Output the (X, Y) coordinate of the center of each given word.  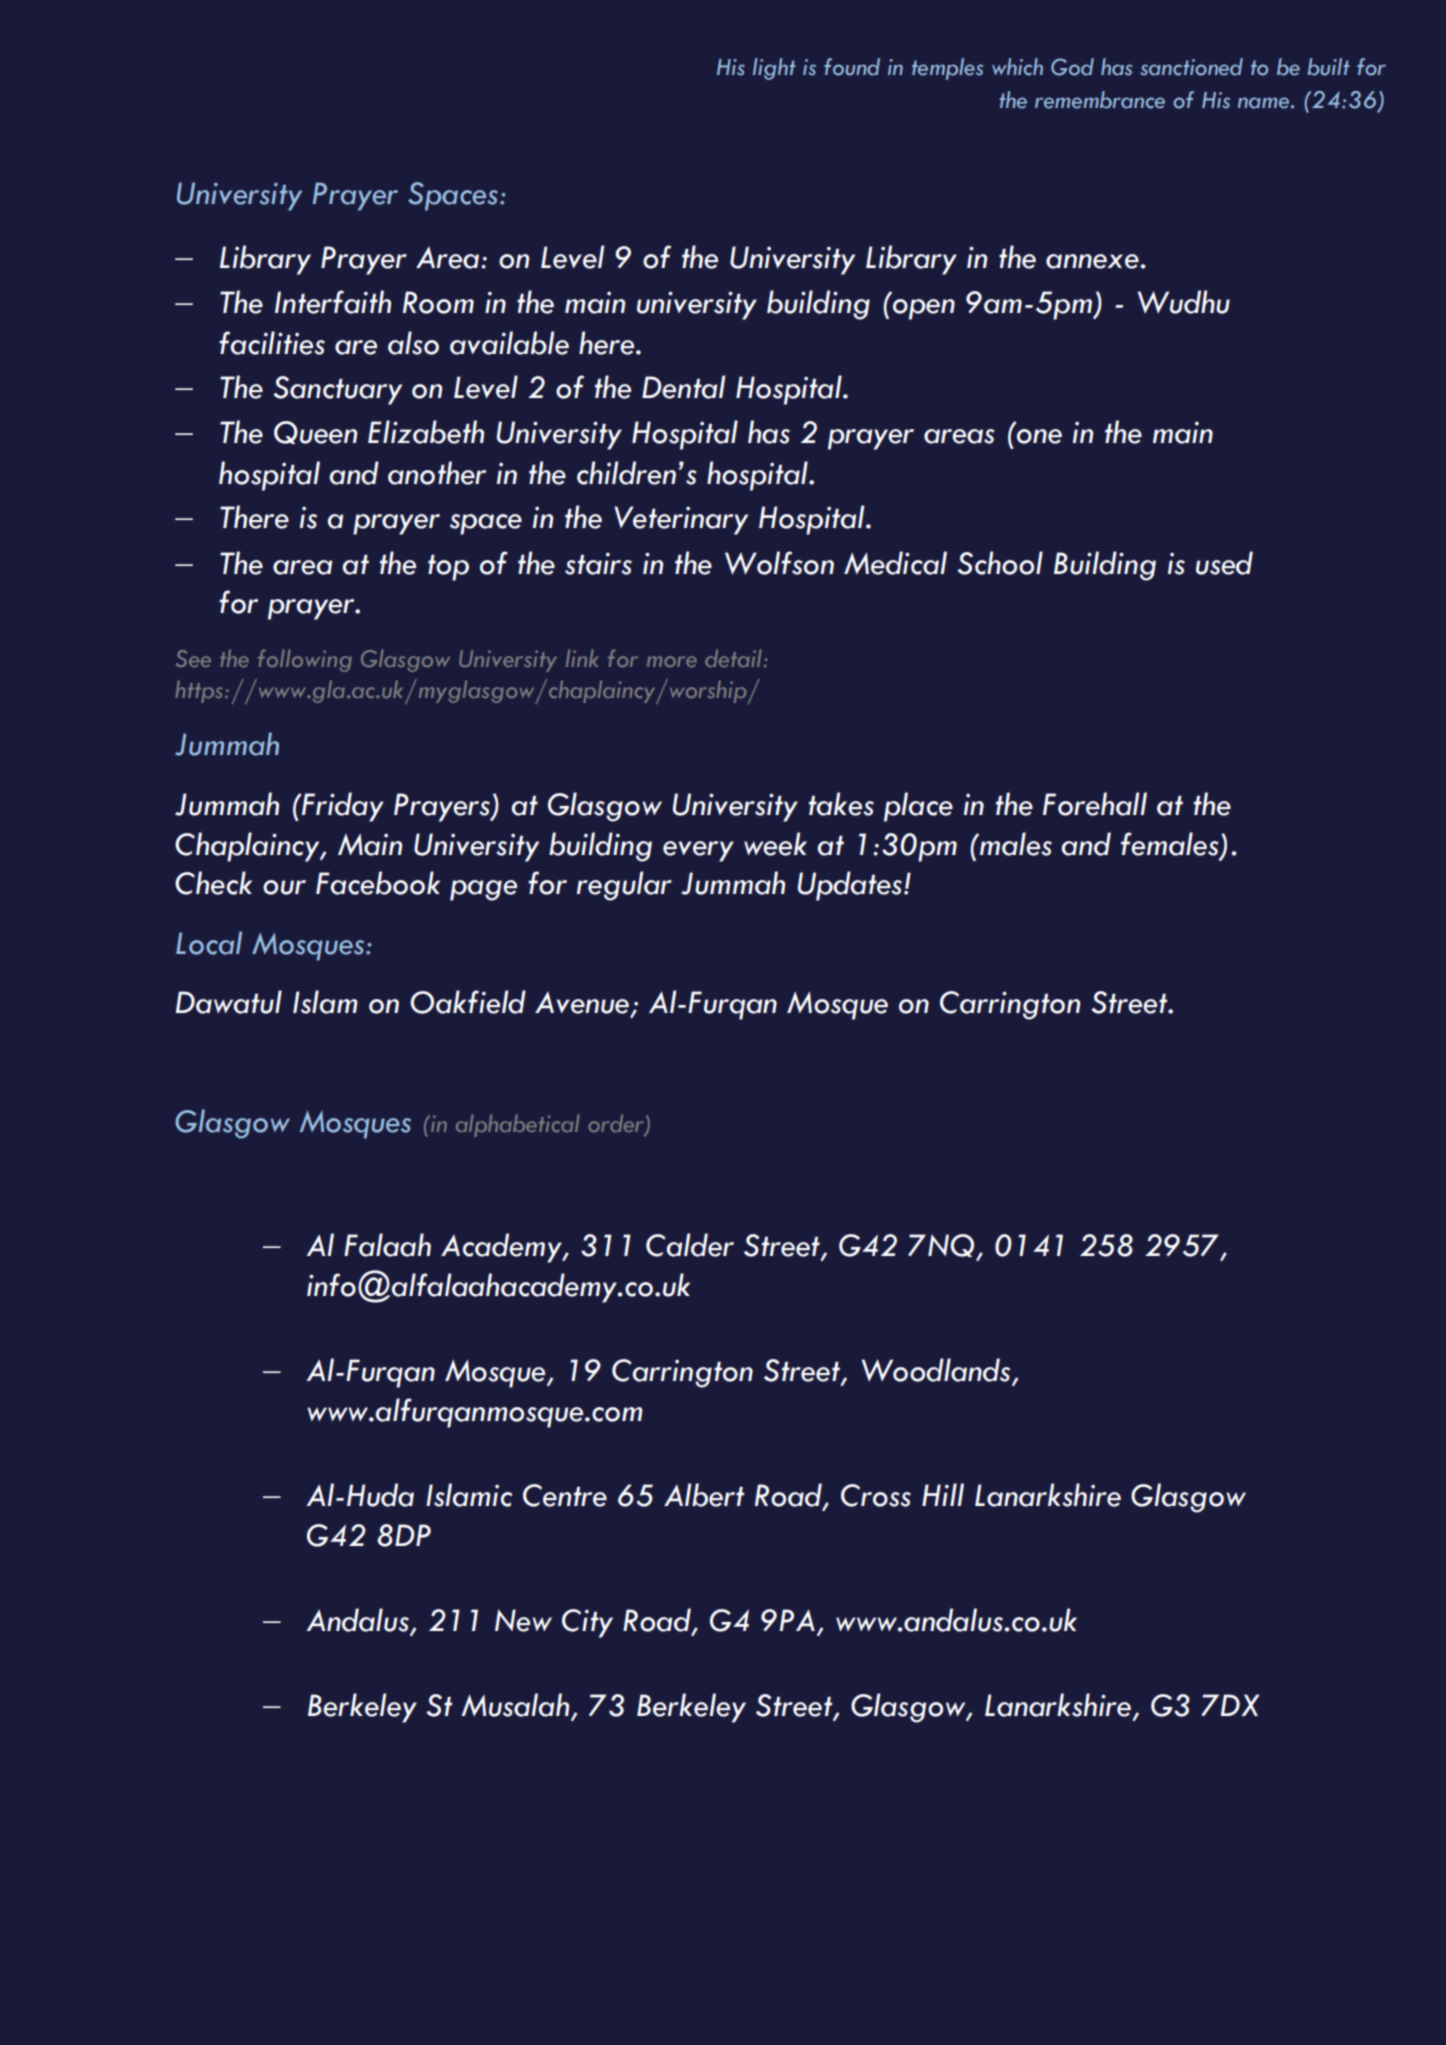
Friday (342, 807)
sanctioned (1191, 67)
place (918, 807)
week (775, 844)
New (523, 1620)
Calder (690, 1245)
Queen (316, 432)
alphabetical (518, 1125)
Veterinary (681, 520)
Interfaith (333, 302)
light (774, 69)
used (1224, 563)
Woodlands (937, 1371)
